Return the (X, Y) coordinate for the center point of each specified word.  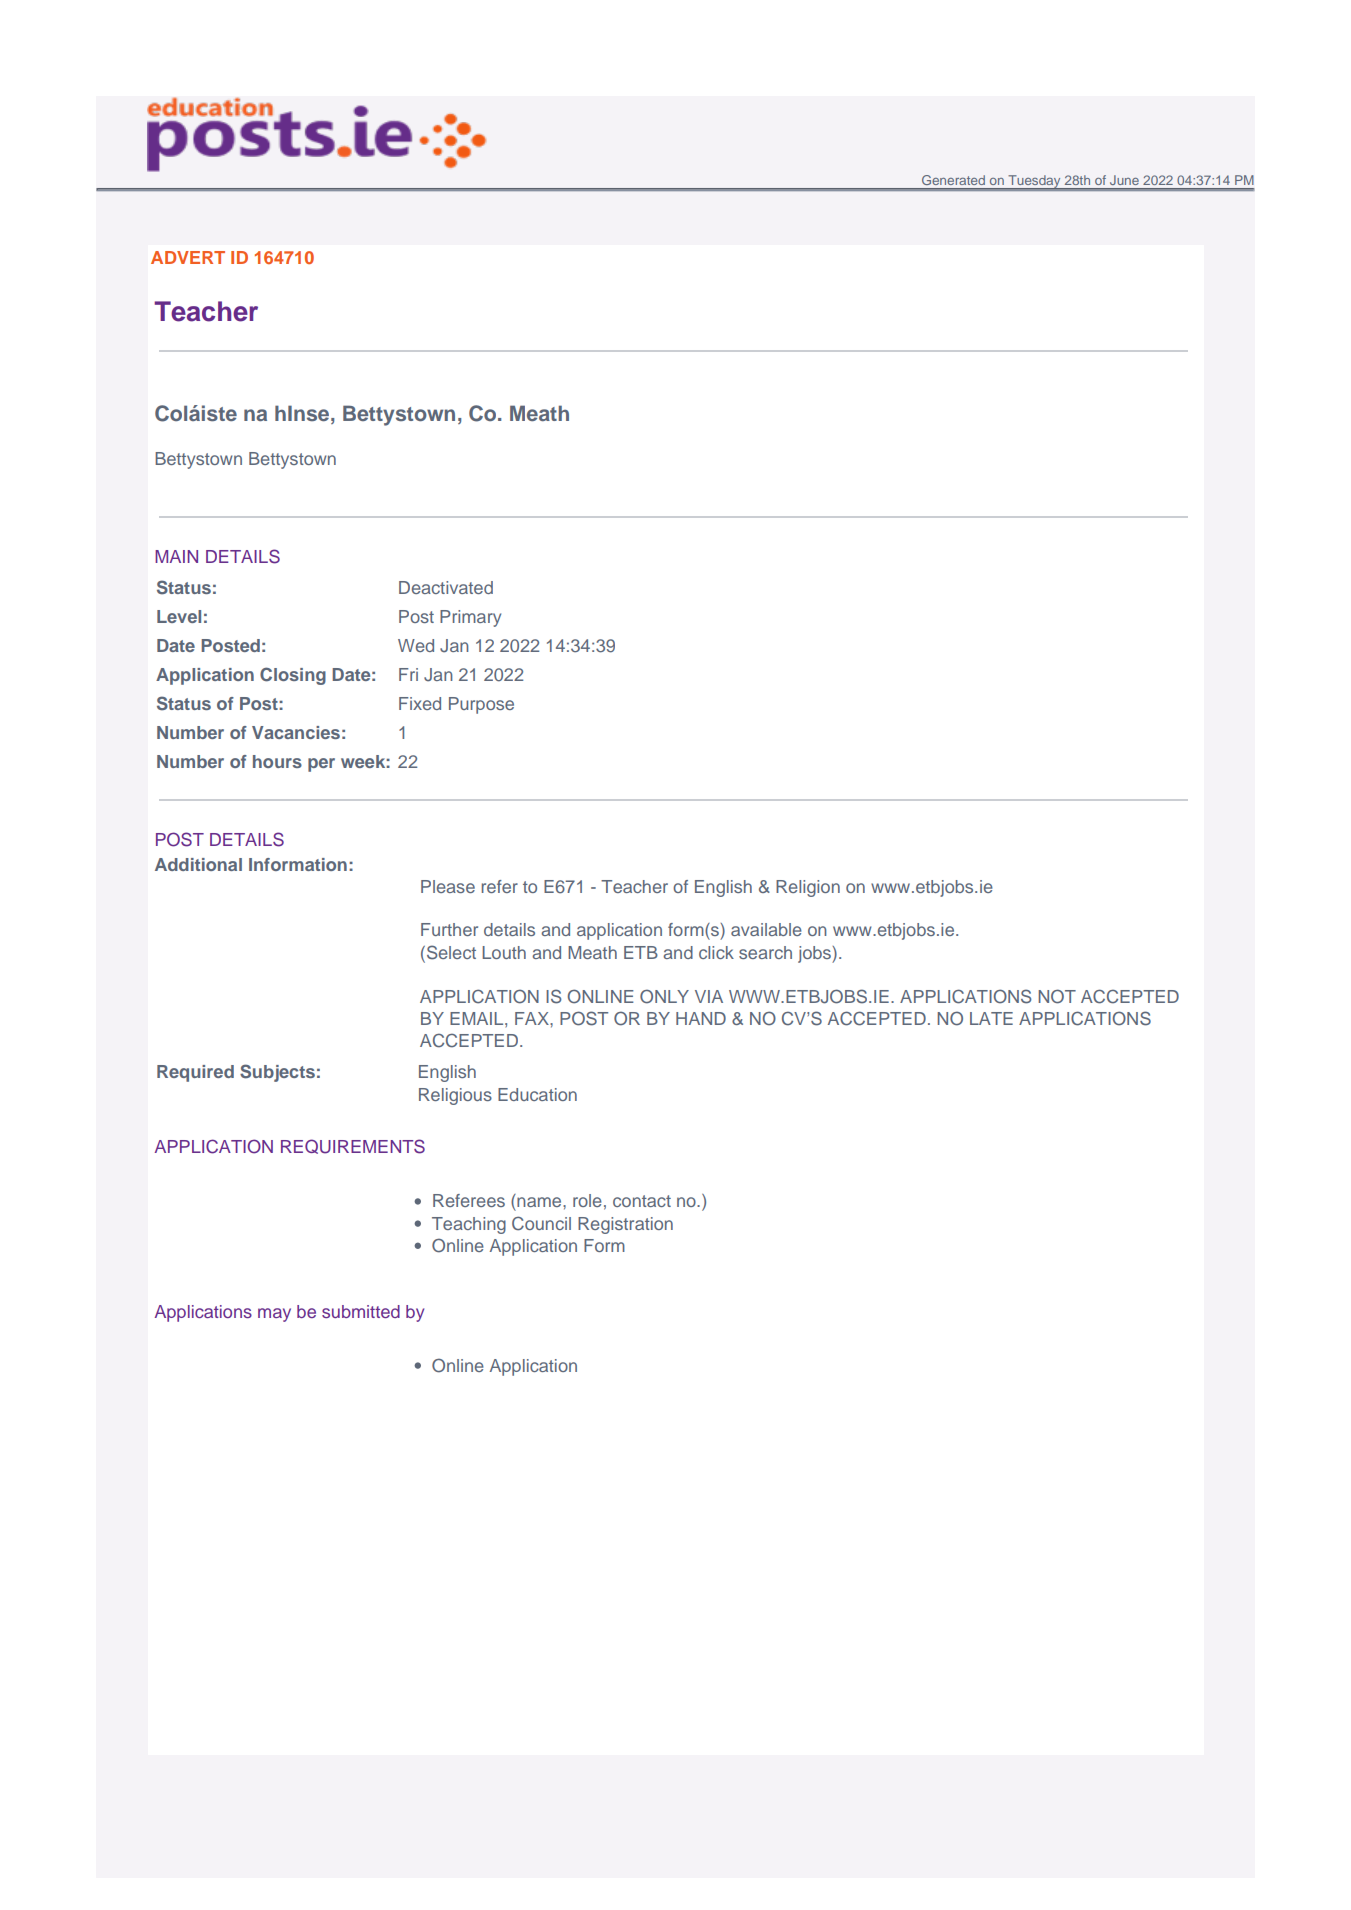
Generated (953, 180)
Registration (625, 1225)
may (274, 1315)
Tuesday (1034, 182)
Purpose (481, 705)
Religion (808, 888)
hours (277, 761)
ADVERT (188, 257)
